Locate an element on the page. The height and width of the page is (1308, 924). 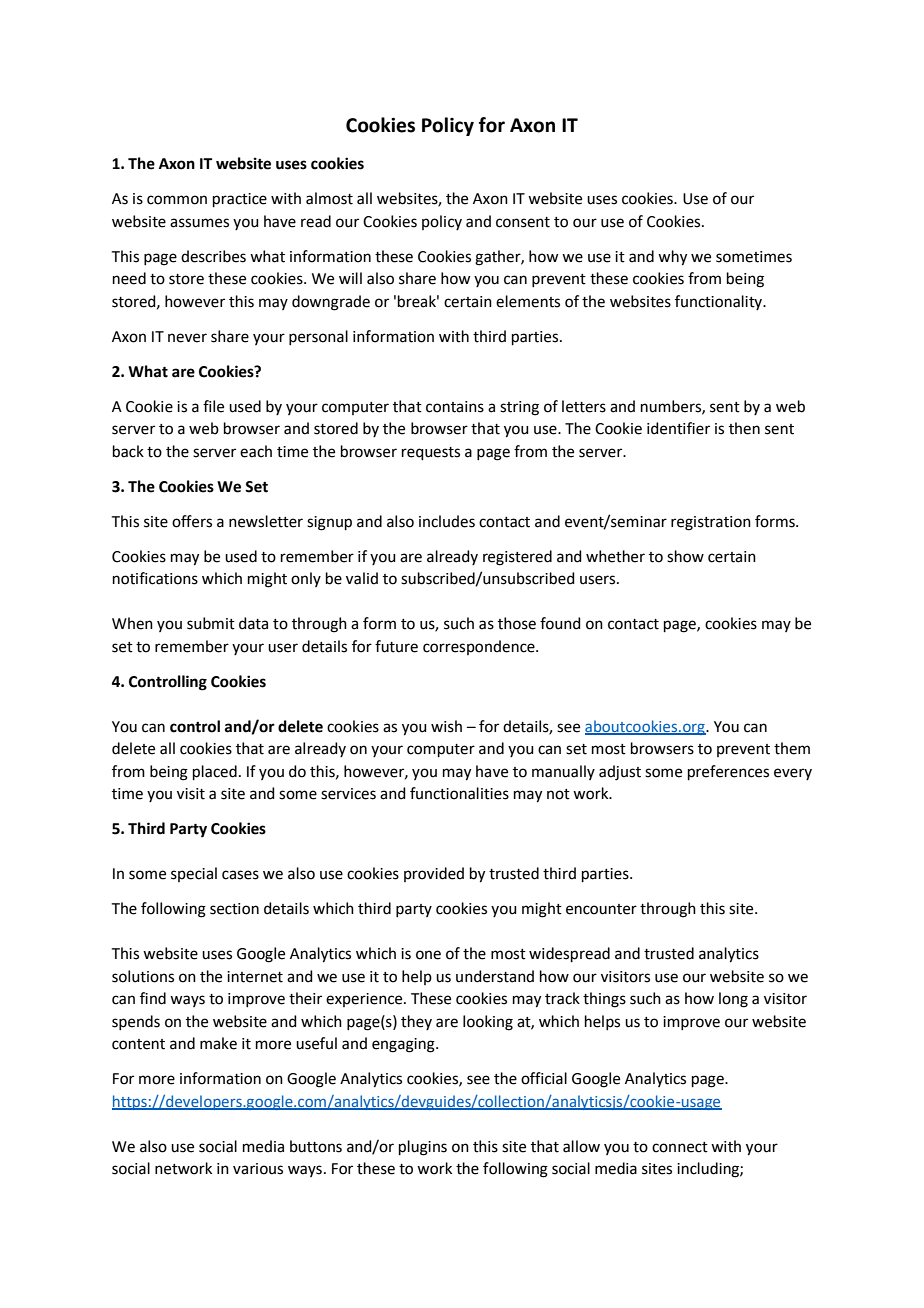
assumes is located at coordinates (199, 223).
